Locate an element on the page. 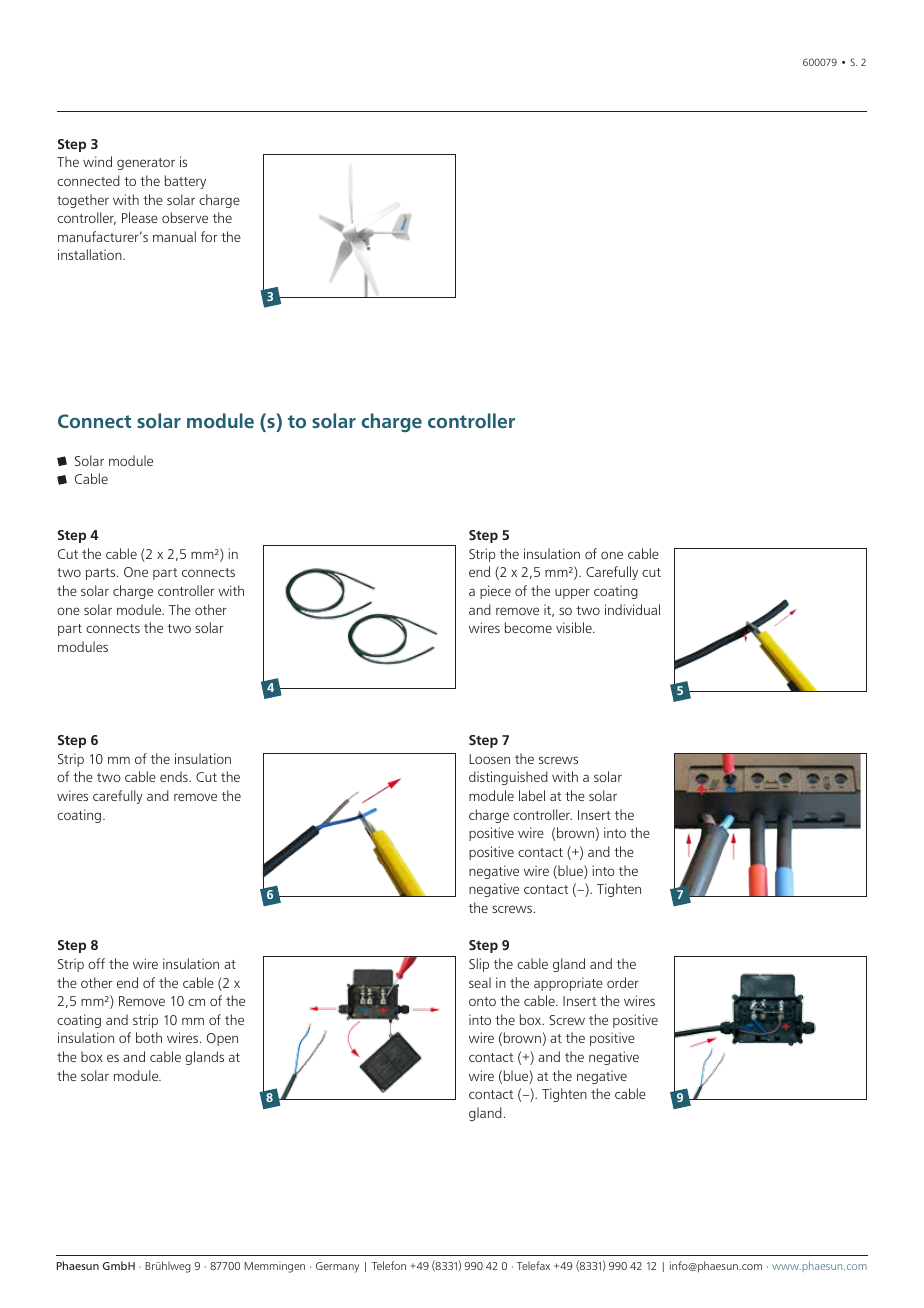  become is located at coordinates (528, 627).
